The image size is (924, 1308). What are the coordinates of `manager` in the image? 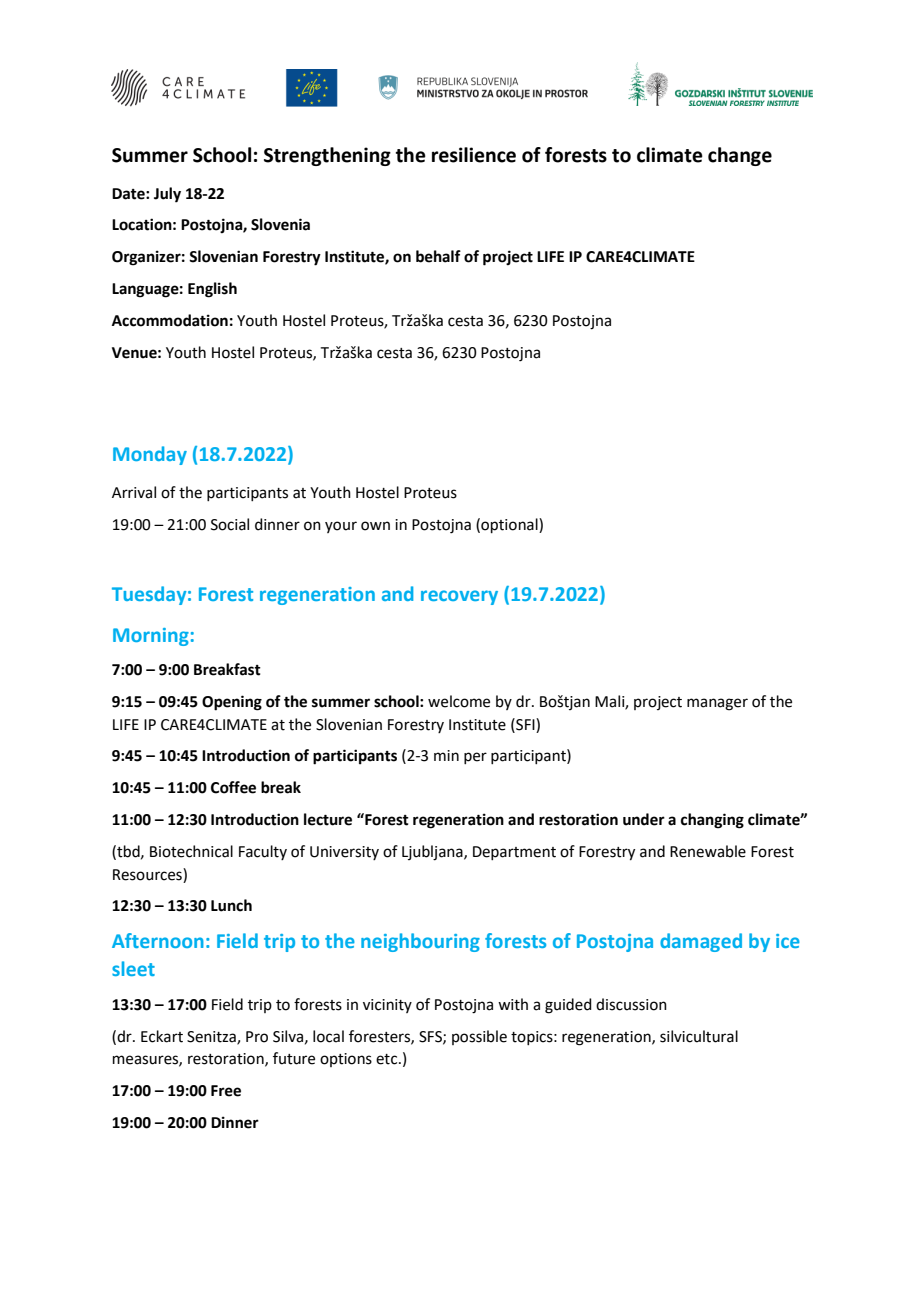 It's located at (717, 704).
